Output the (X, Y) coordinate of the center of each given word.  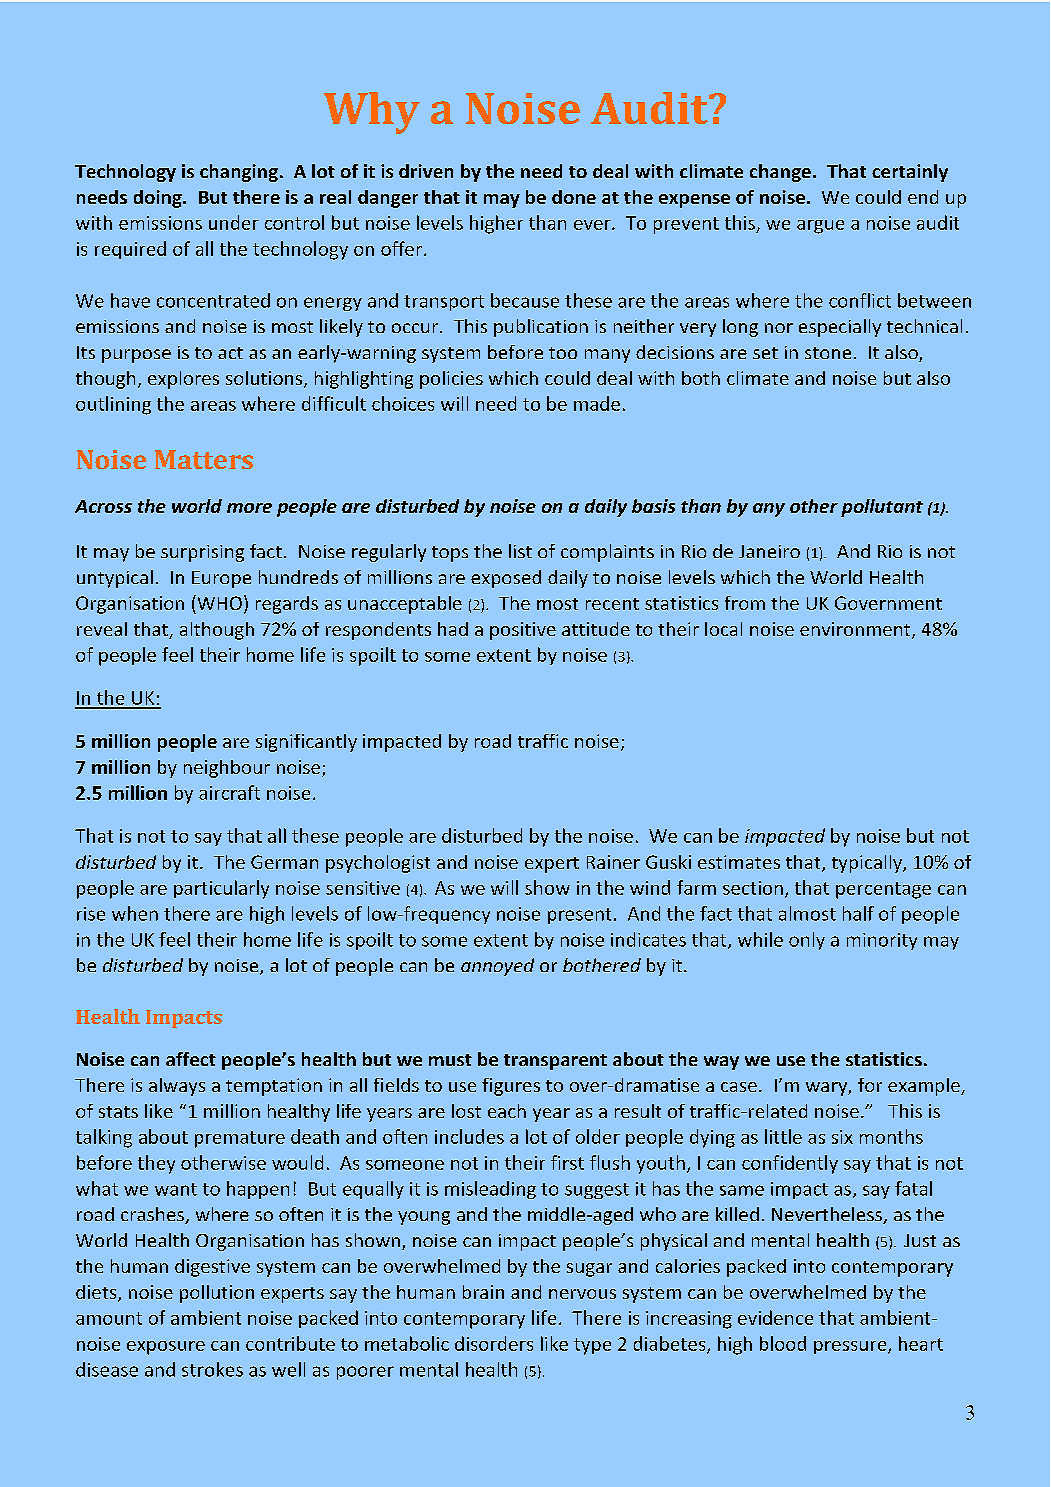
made (597, 403)
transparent (555, 1062)
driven (426, 171)
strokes (212, 1369)
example (925, 1087)
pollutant (882, 508)
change (780, 173)
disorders (494, 1343)
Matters (204, 459)
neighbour (227, 769)
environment (856, 630)
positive (523, 631)
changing (239, 173)
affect (191, 1059)
